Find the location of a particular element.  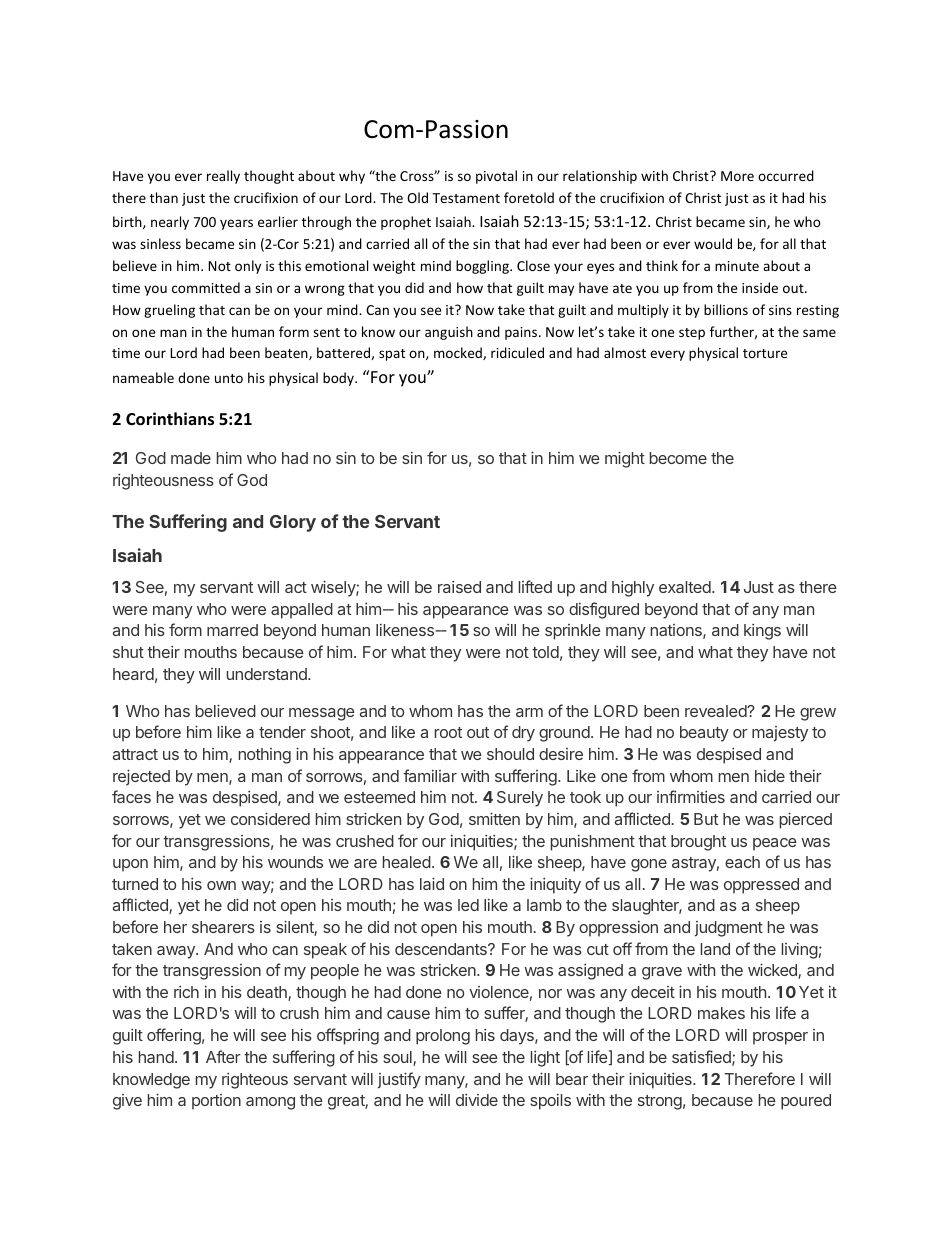

After is located at coordinates (223, 1056).
